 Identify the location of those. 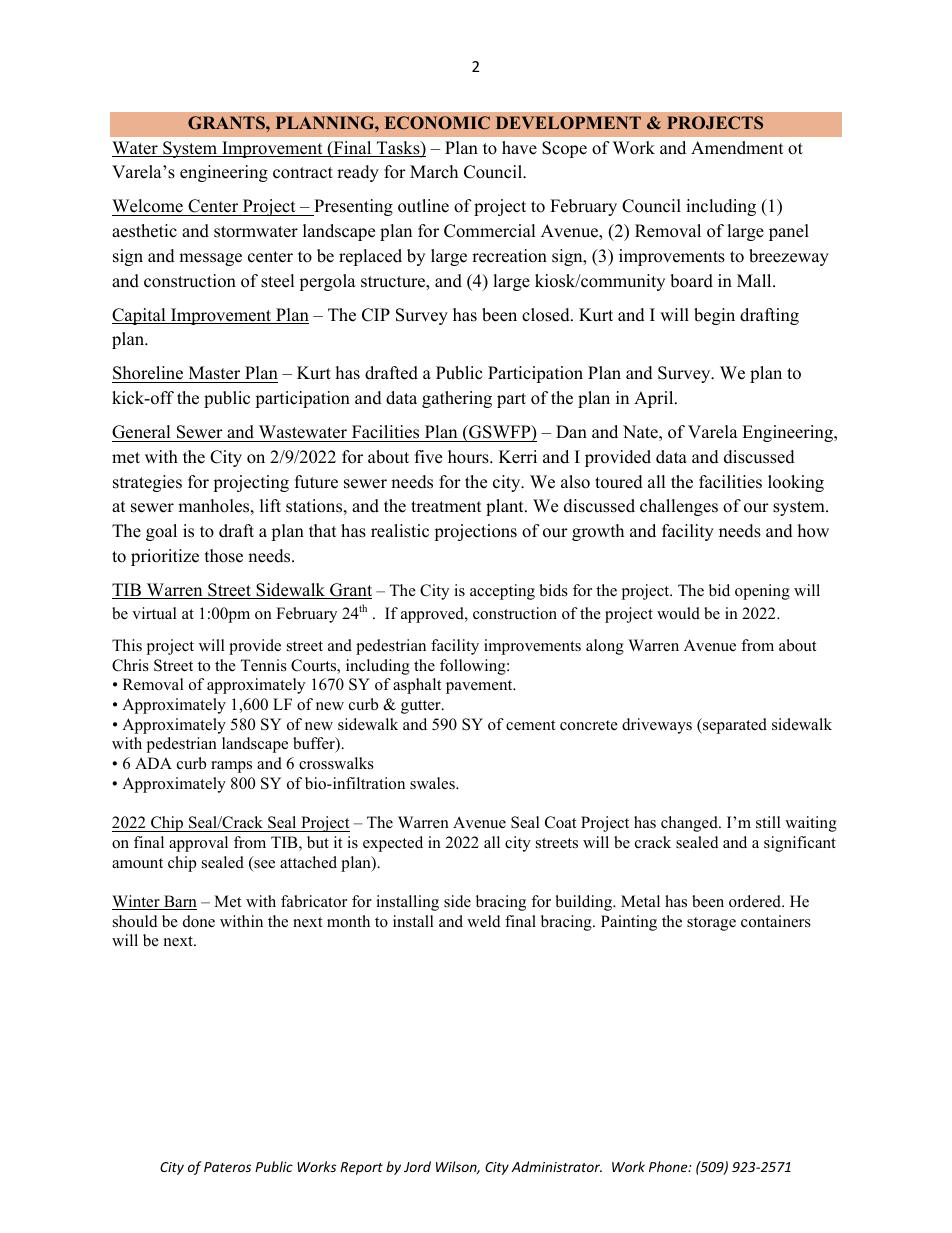
(224, 556).
